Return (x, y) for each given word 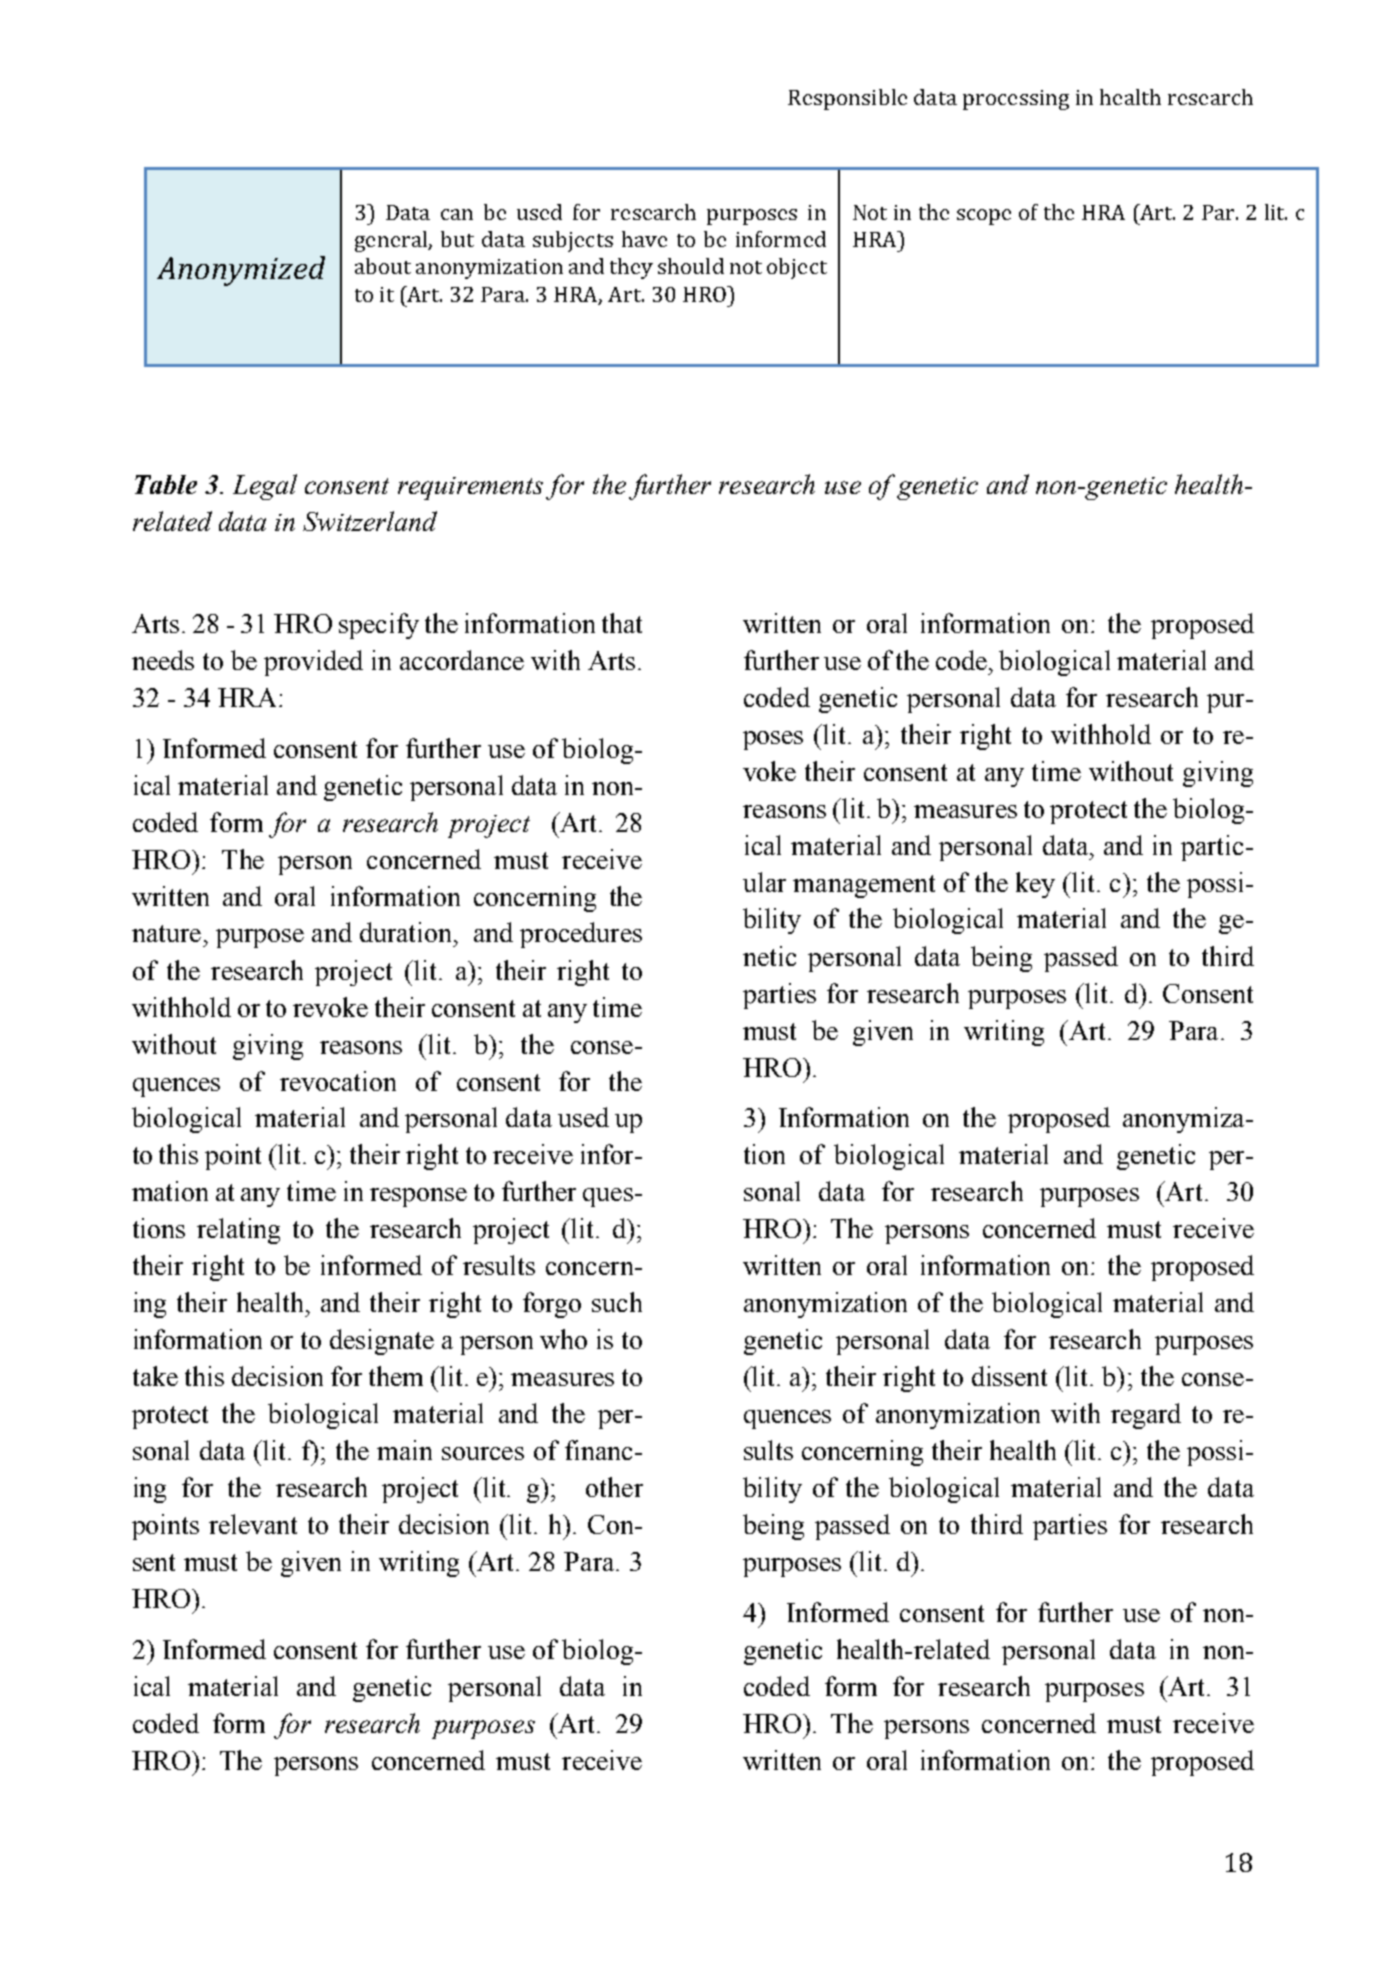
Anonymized (241, 271)
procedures (581, 935)
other (614, 1487)
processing (1016, 100)
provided (313, 663)
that (622, 623)
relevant (253, 1524)
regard (1146, 1416)
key (1035, 885)
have (644, 239)
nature (166, 933)
